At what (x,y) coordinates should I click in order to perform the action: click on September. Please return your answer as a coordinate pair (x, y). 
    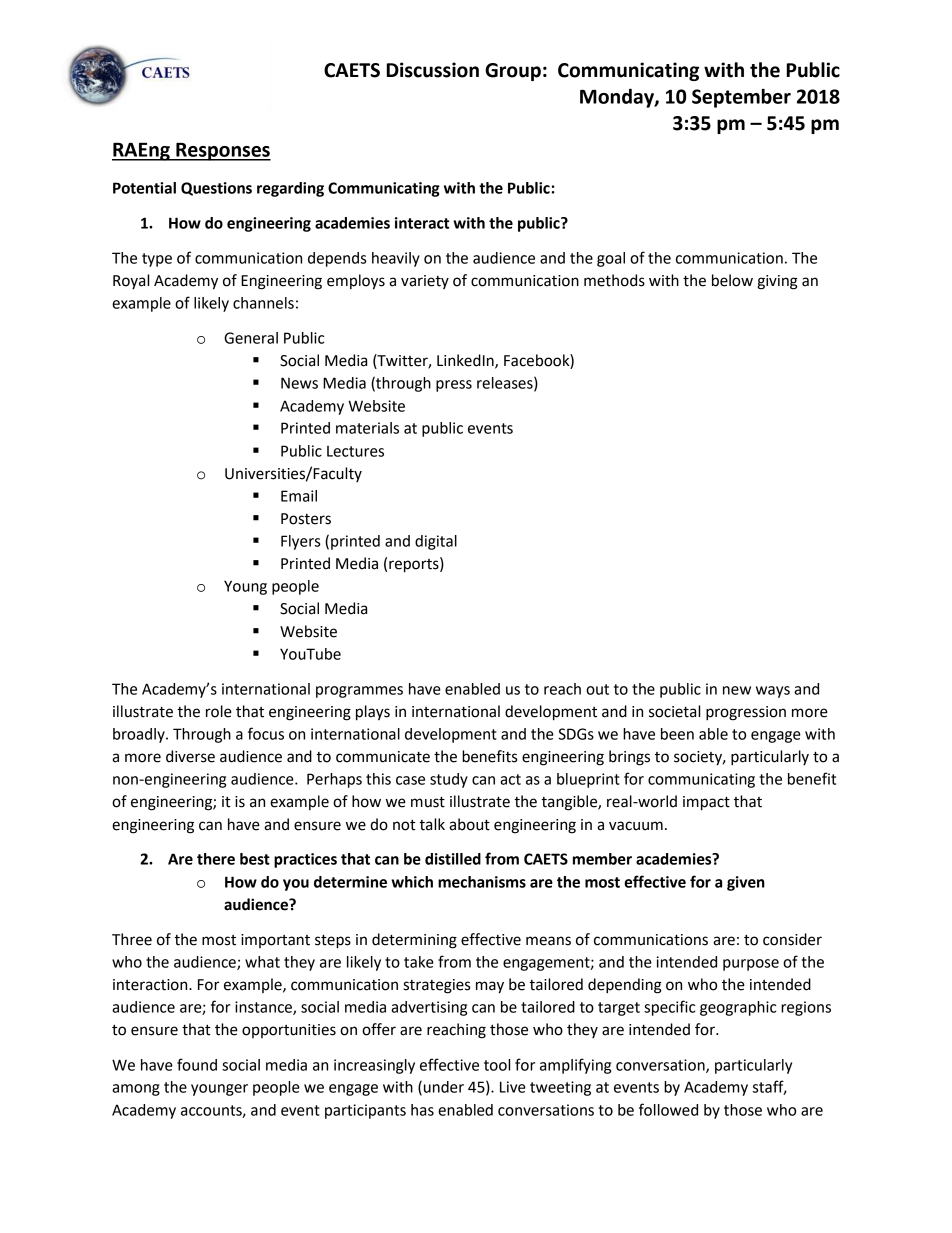
    Looking at the image, I should click on (741, 98).
